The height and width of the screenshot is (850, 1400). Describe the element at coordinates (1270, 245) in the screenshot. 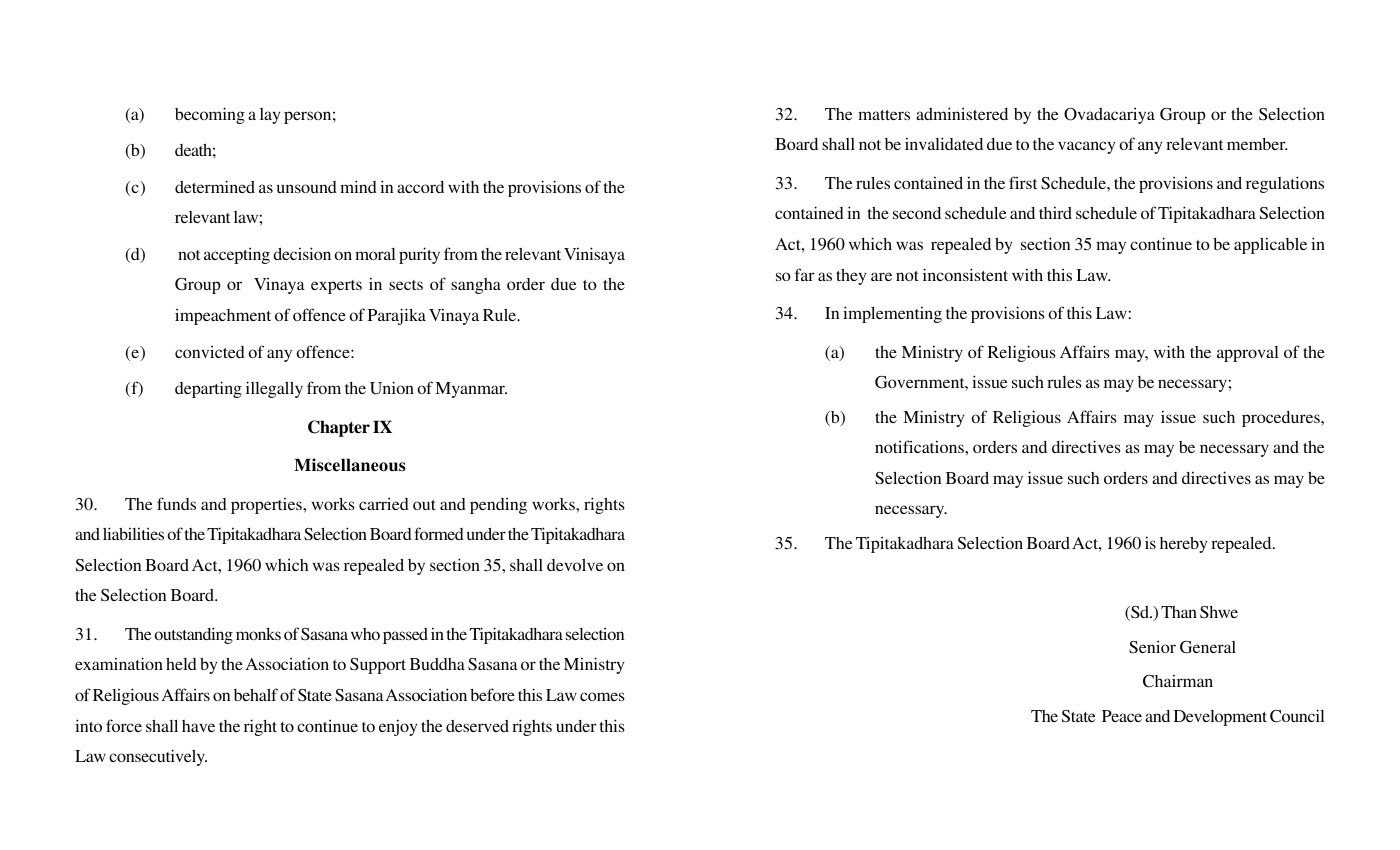

I see `applicable` at that location.
